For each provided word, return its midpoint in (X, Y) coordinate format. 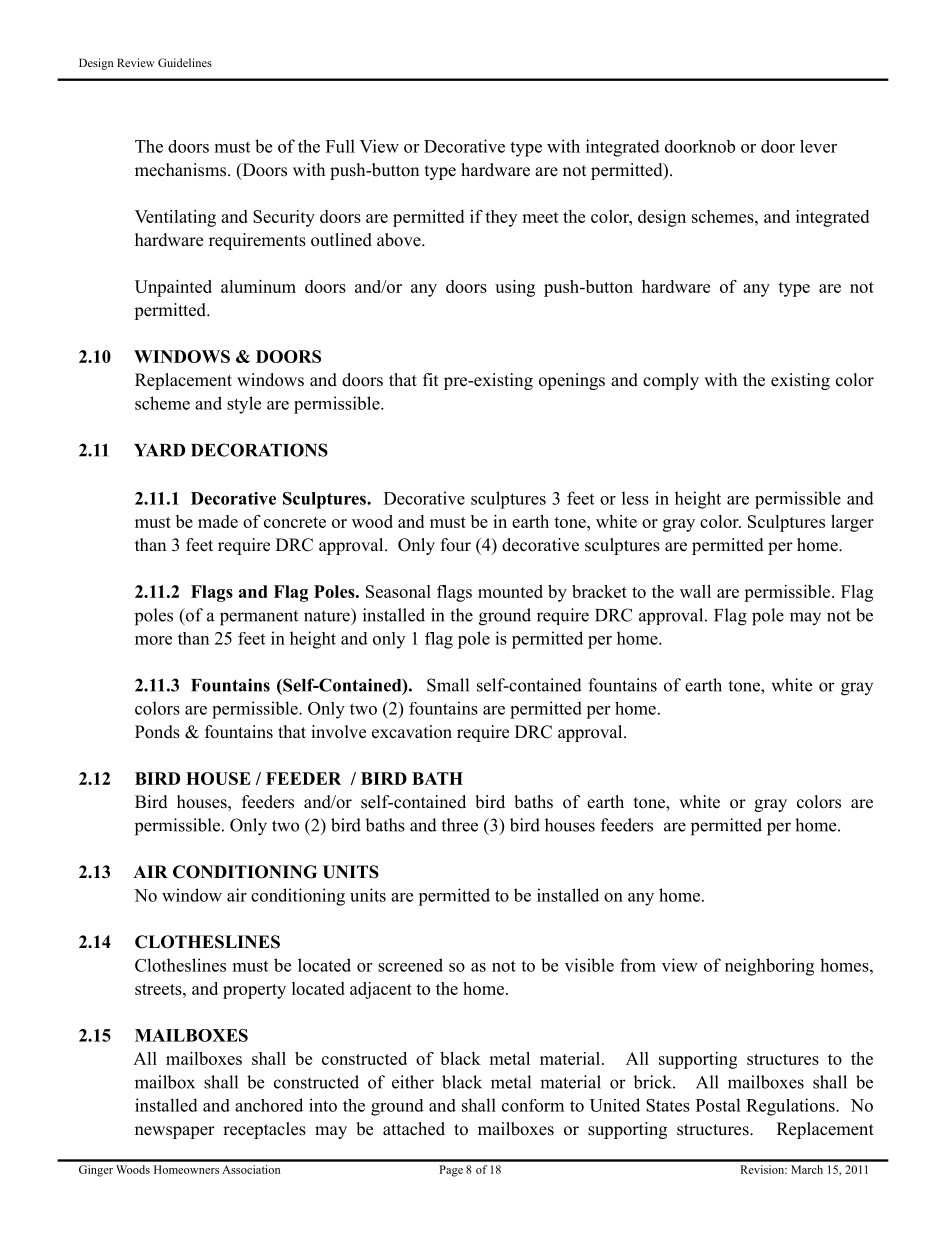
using (515, 288)
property (254, 991)
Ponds (157, 732)
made (218, 521)
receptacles (264, 1130)
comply (671, 381)
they (501, 218)
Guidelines (185, 62)
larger (852, 523)
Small (448, 685)
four (456, 545)
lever (818, 146)
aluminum (258, 286)
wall (695, 591)
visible (589, 965)
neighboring (769, 967)
